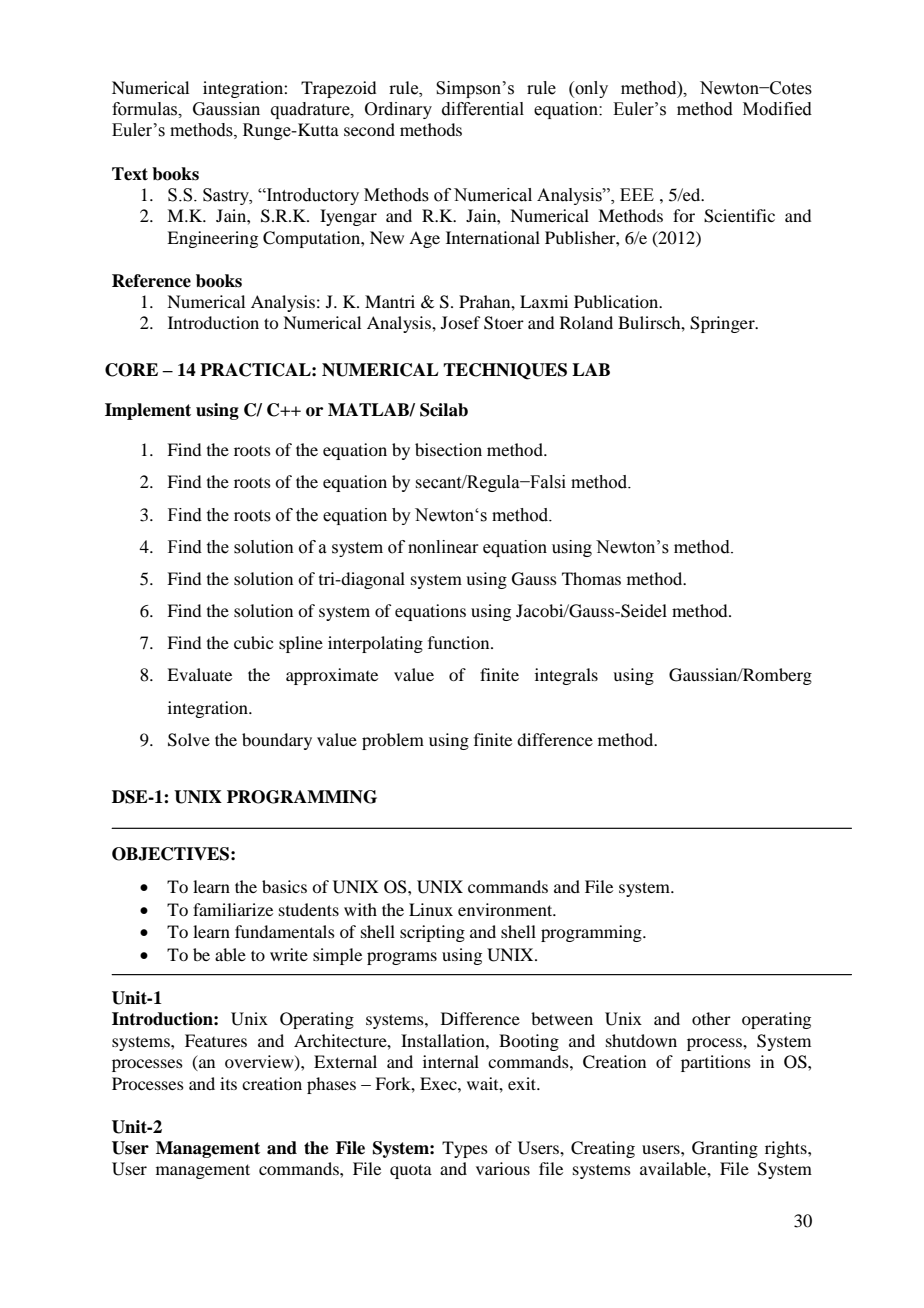 The height and width of the document is (1308, 924). Describe the element at coordinates (228, 1083) in the document. I see `its` at that location.
